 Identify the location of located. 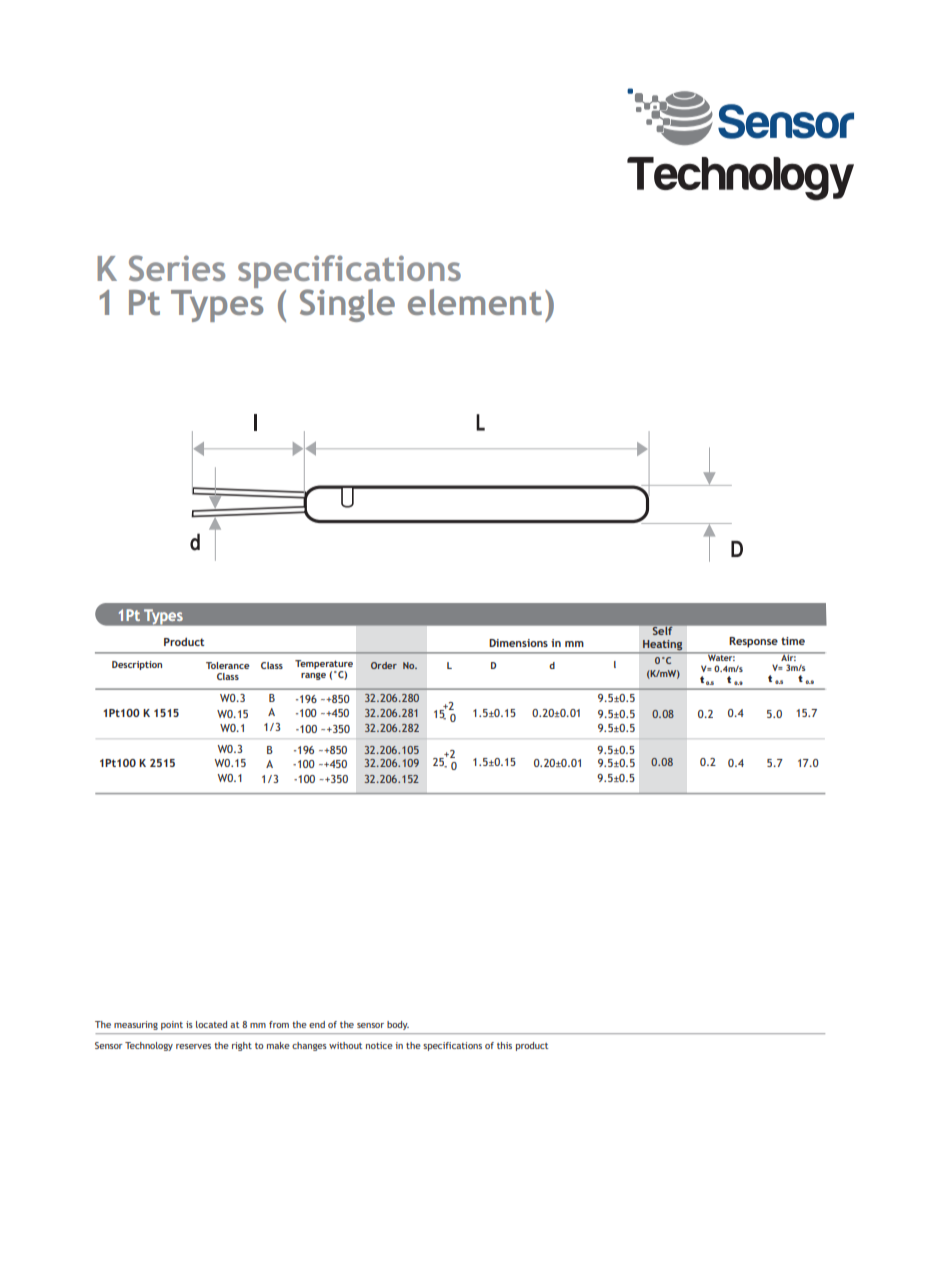
(211, 1024).
